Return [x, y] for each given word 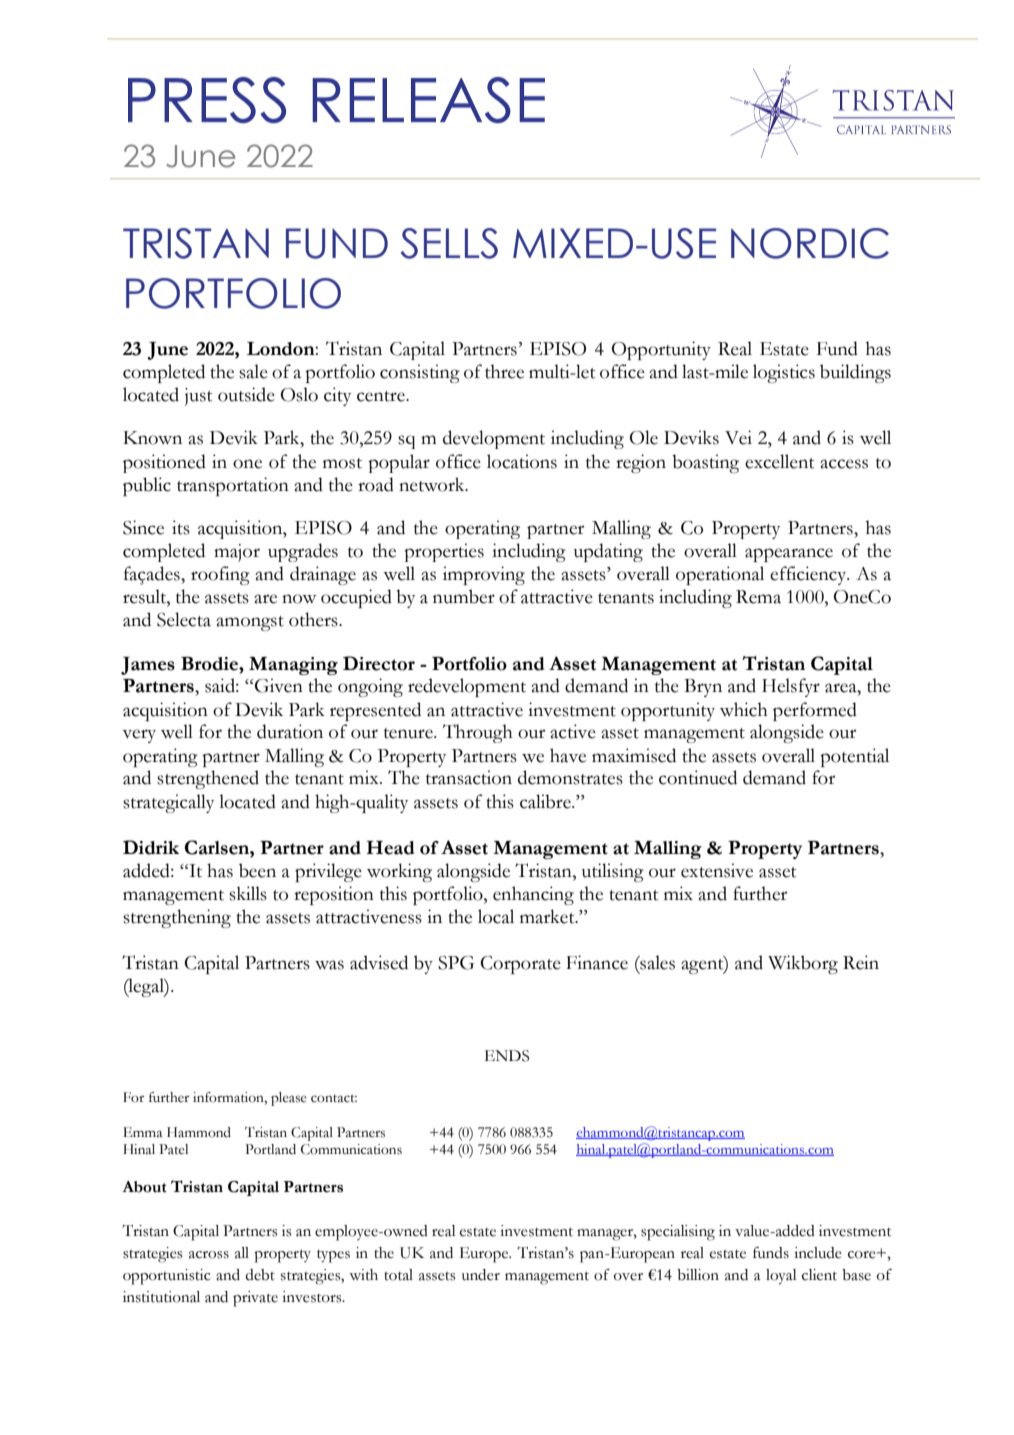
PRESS [207, 100]
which [744, 709]
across [209, 1255]
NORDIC [810, 243]
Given [279, 685]
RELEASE [428, 100]
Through [478, 733]
